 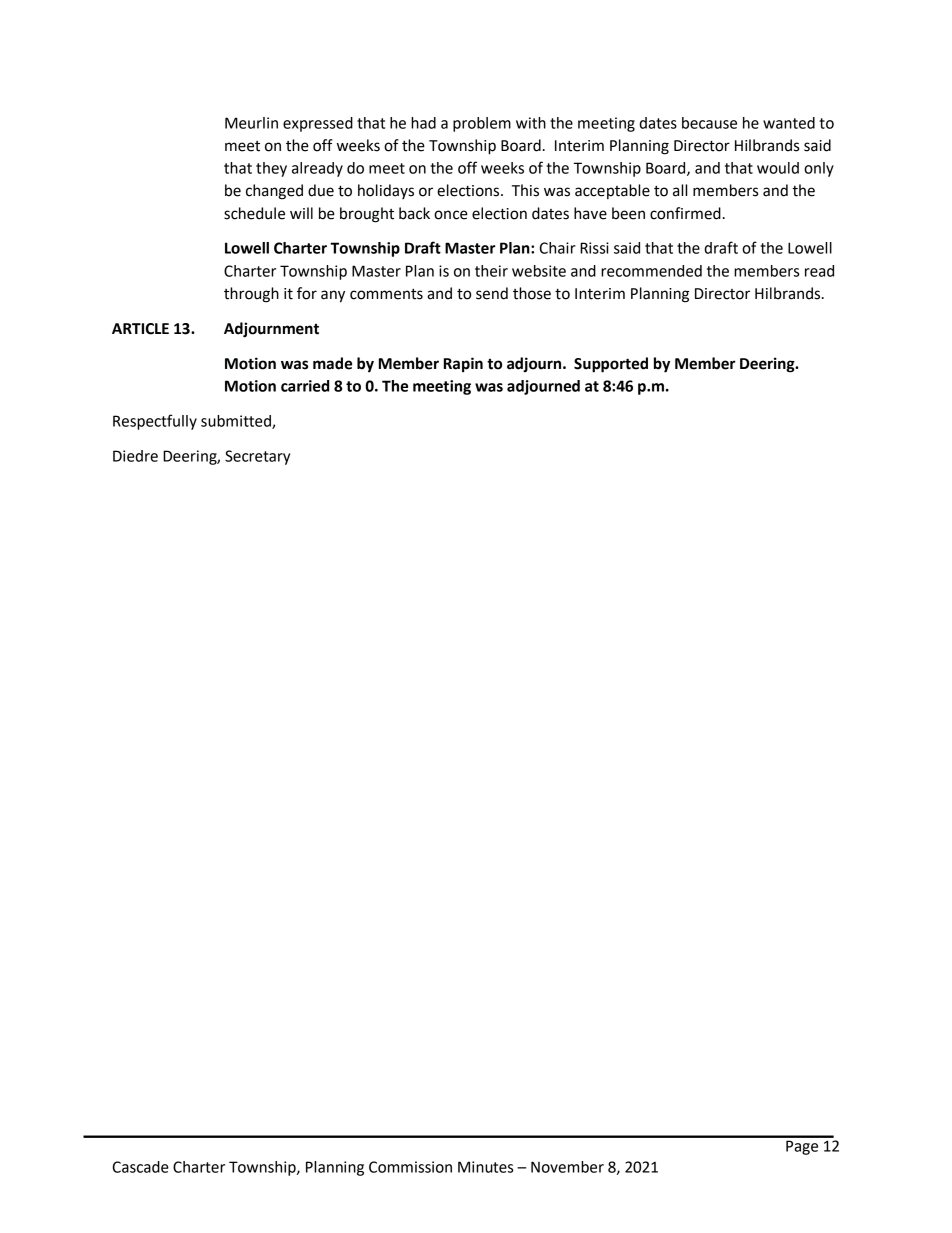 What do you see at coordinates (305, 386) in the document?
I see `carried` at bounding box center [305, 386].
